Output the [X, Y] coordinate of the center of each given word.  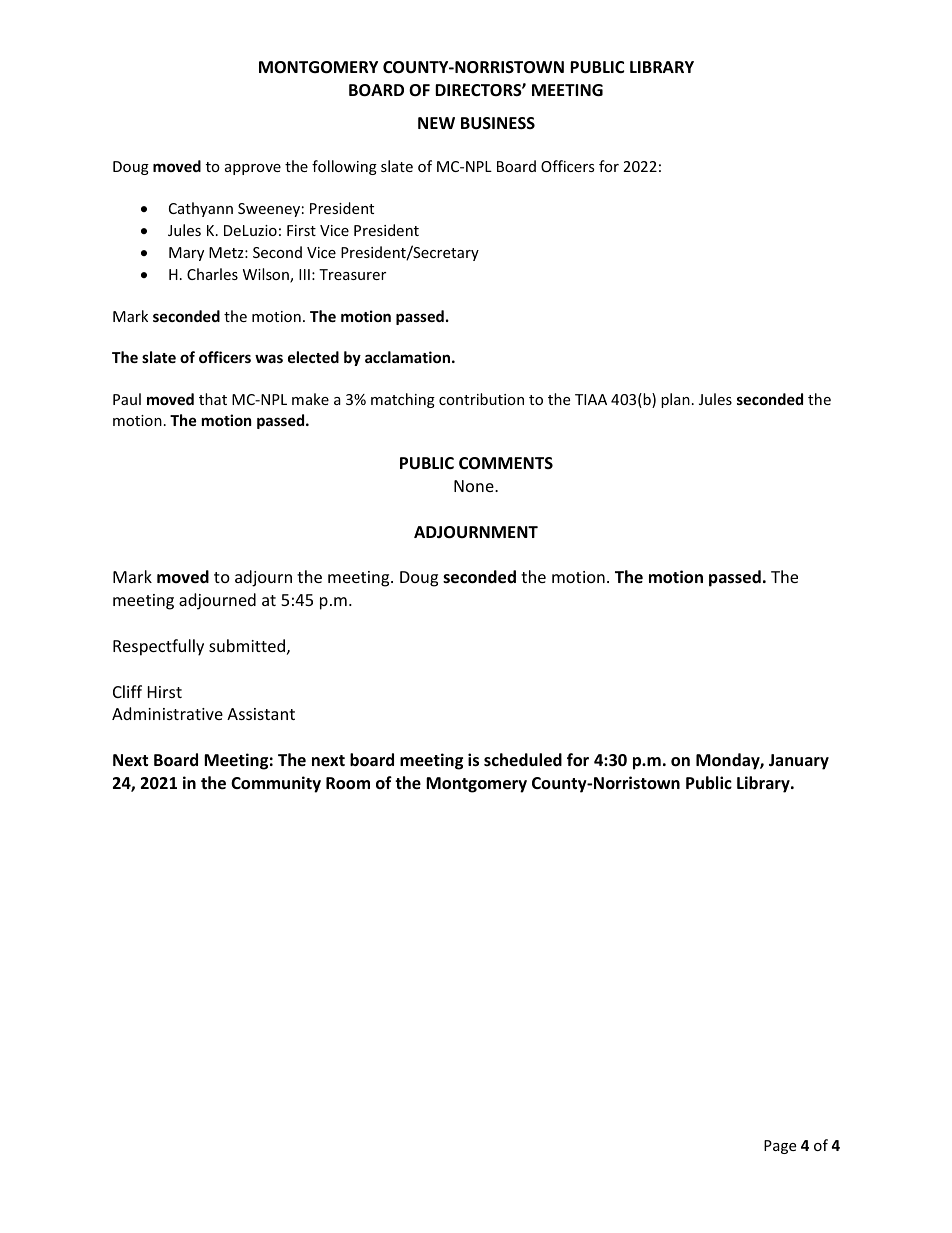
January [799, 762]
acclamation [407, 357]
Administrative [167, 713]
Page [780, 1147]
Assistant [261, 714]
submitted [247, 645]
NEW [436, 123]
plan [675, 400]
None [475, 486]
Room [348, 783]
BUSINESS [498, 123]
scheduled [523, 760]
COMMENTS [506, 463]
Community [276, 784]
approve [253, 169]
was [269, 358]
